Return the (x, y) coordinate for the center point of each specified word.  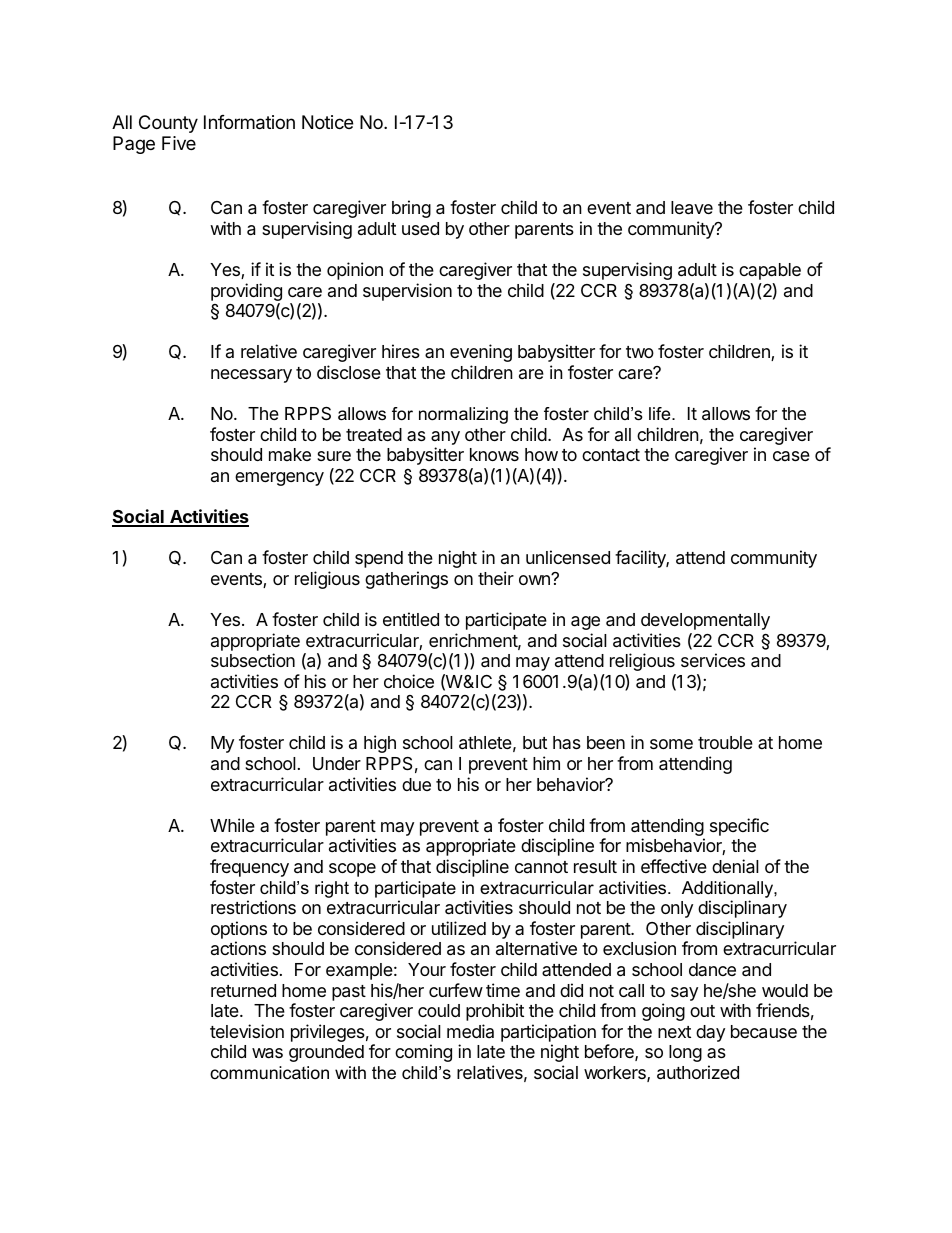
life (661, 413)
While (232, 825)
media (470, 1031)
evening (481, 353)
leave (692, 208)
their (496, 578)
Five (179, 143)
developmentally (705, 621)
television (247, 1031)
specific (739, 827)
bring (411, 209)
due (416, 784)
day (710, 1033)
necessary (251, 376)
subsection (253, 660)
